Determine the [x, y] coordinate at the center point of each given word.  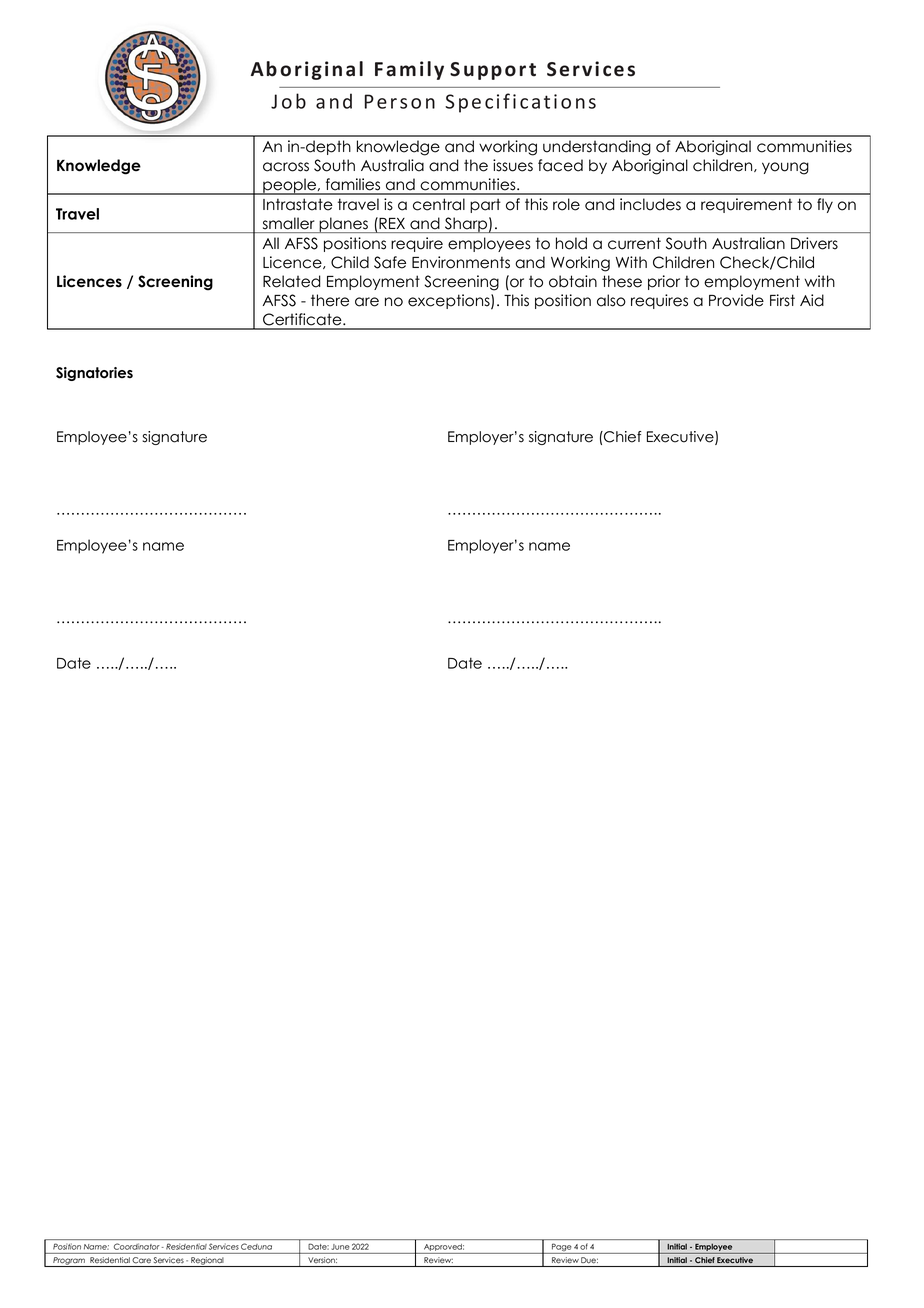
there [330, 300]
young [785, 168]
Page [561, 1248]
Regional [207, 1262]
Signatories [94, 374]
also [611, 300]
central [439, 204]
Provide [736, 300]
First [782, 300]
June [340, 1247]
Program [69, 1262]
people [289, 186]
